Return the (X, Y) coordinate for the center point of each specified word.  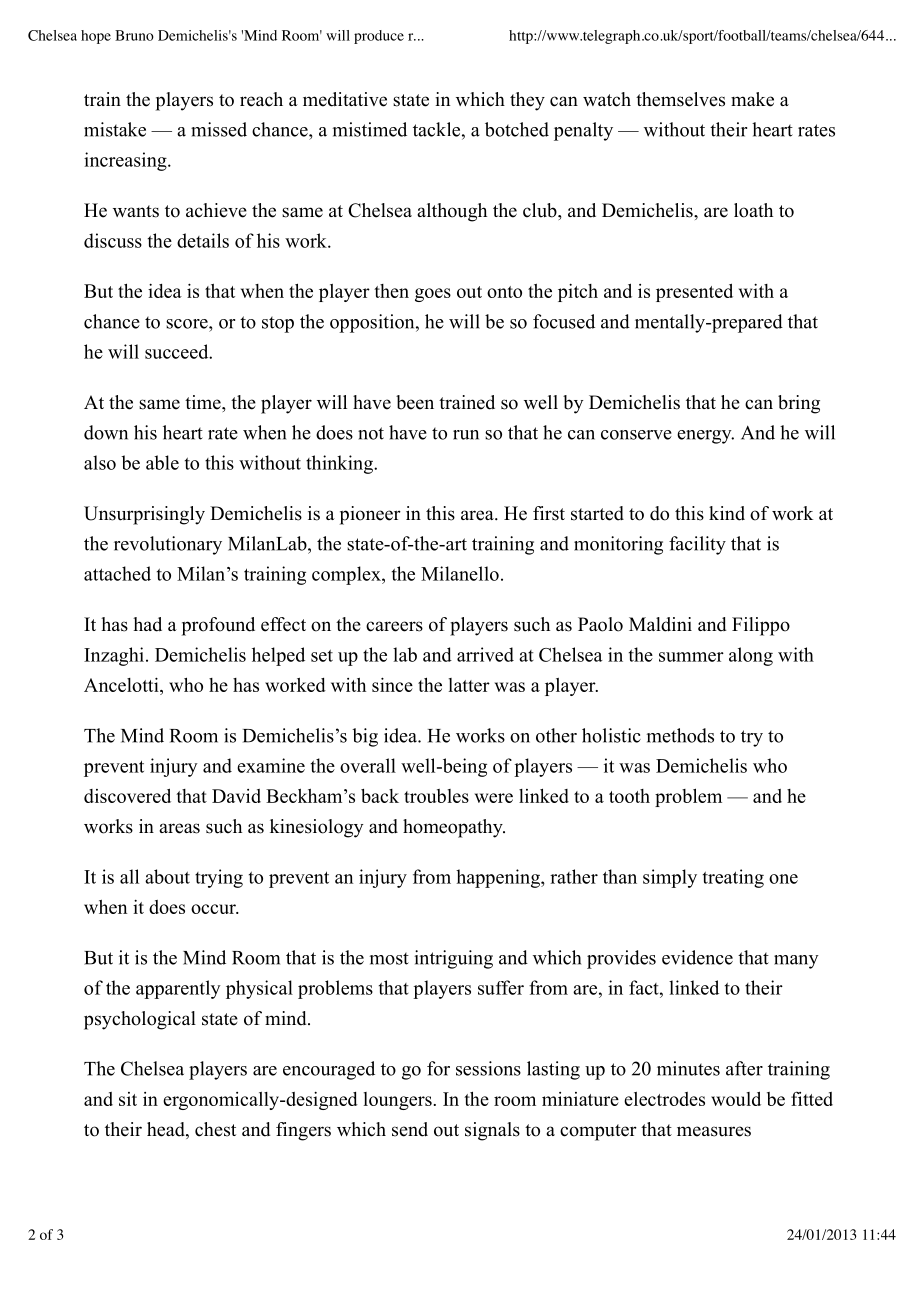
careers (394, 626)
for (438, 1068)
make (752, 99)
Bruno (134, 35)
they (527, 101)
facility (697, 545)
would (736, 1098)
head (167, 1130)
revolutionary (168, 545)
